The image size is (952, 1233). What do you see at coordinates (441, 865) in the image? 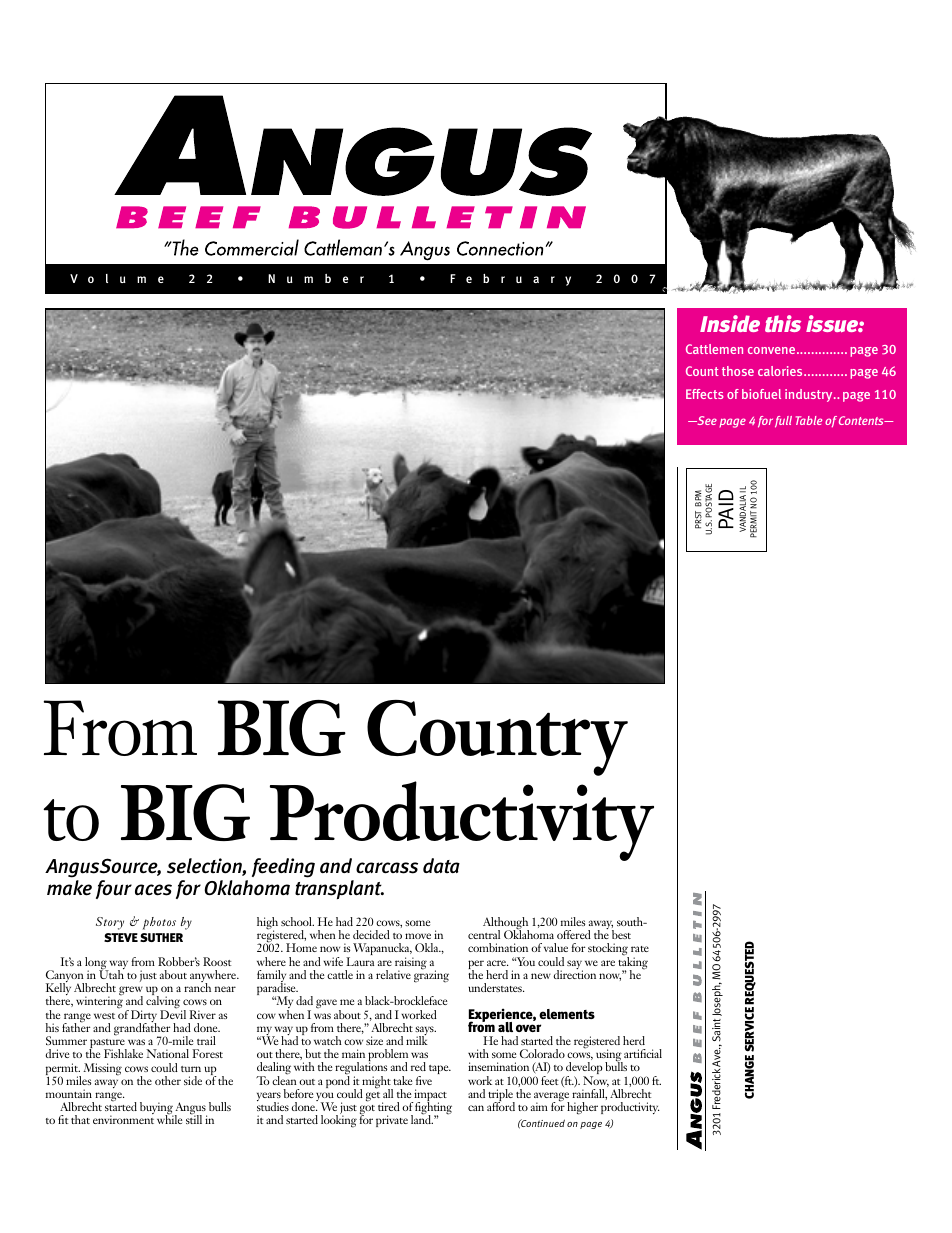
I see `data` at bounding box center [441, 865].
